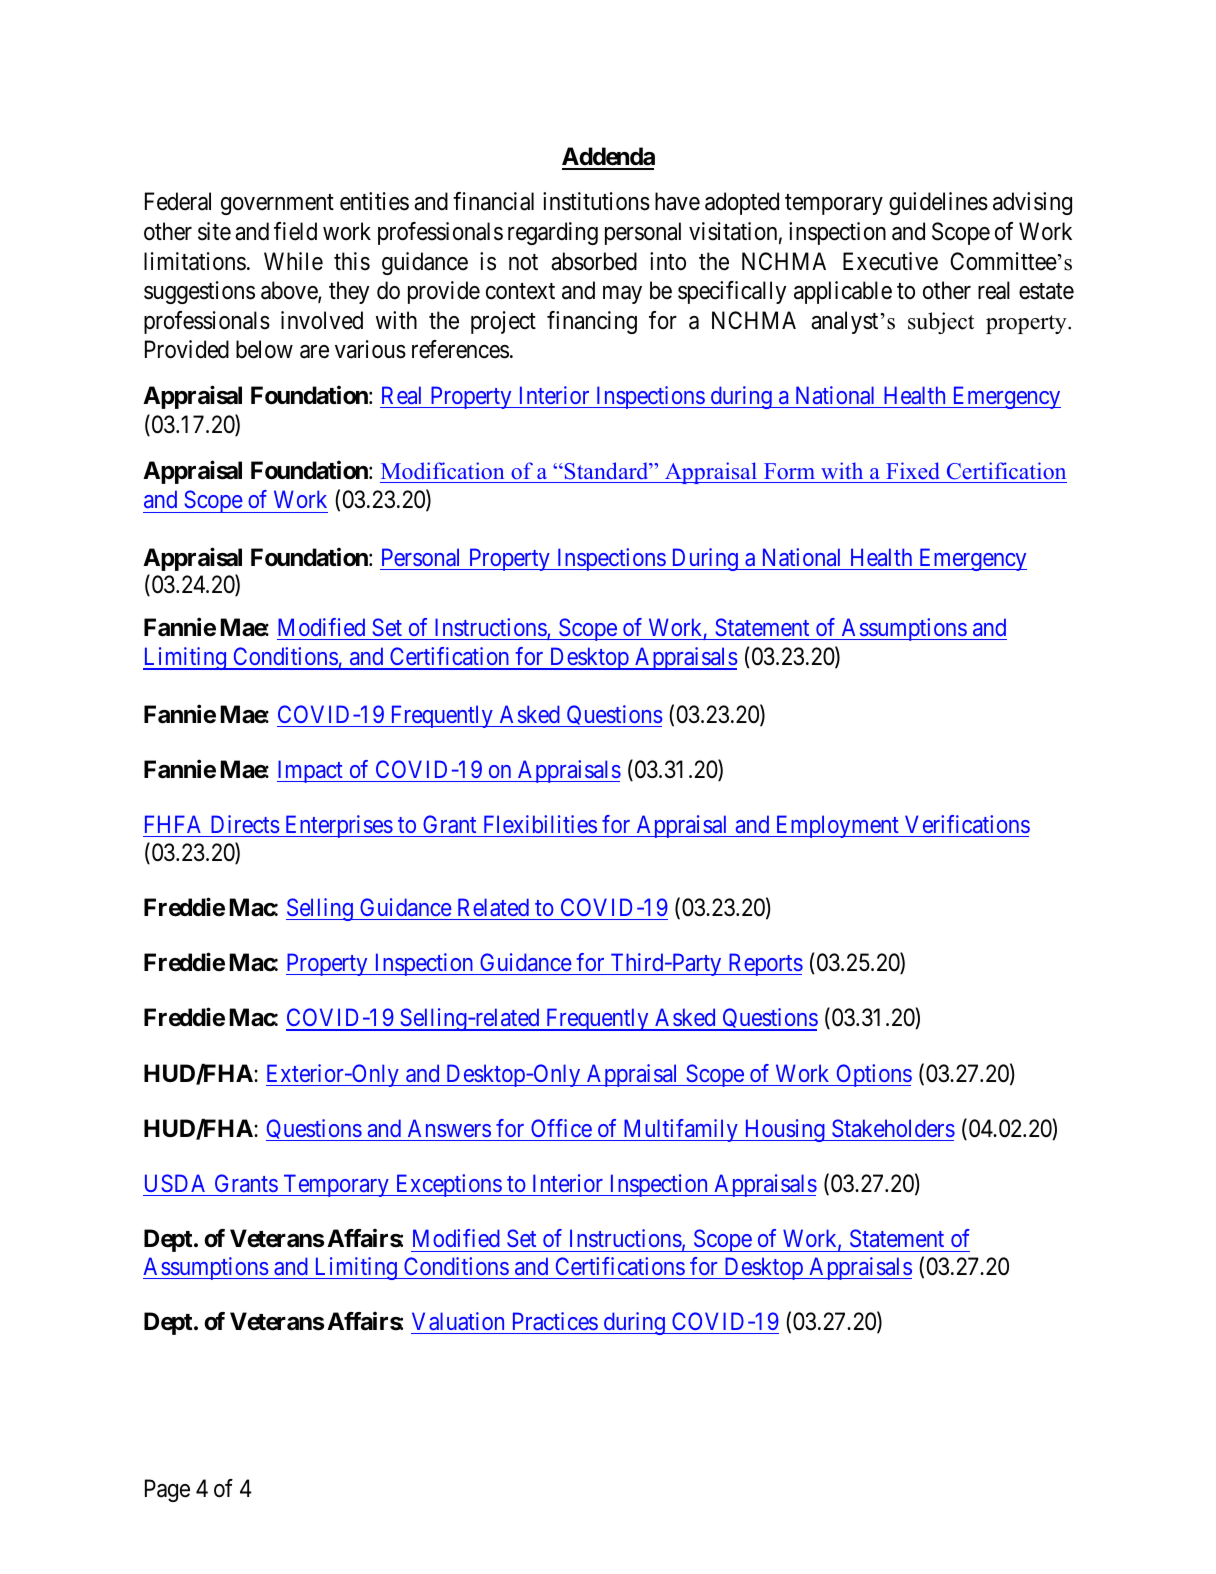 This screenshot has height=1574, width=1216. I want to click on Stakeholders, so click(893, 1128).
